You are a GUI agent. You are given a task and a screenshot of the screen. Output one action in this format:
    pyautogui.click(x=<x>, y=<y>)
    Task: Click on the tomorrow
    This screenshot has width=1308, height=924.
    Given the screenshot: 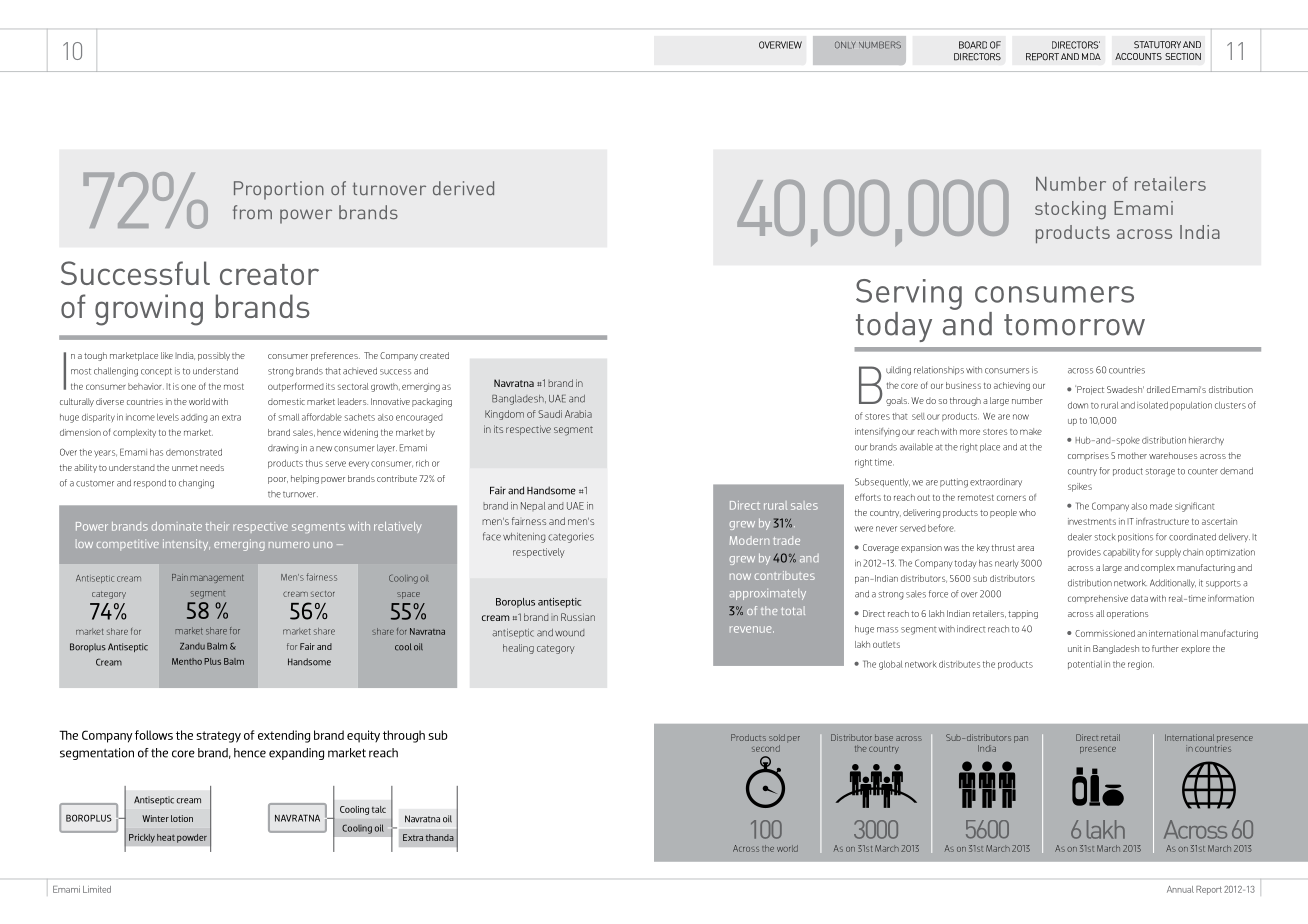 What is the action you would take?
    pyautogui.click(x=1074, y=325)
